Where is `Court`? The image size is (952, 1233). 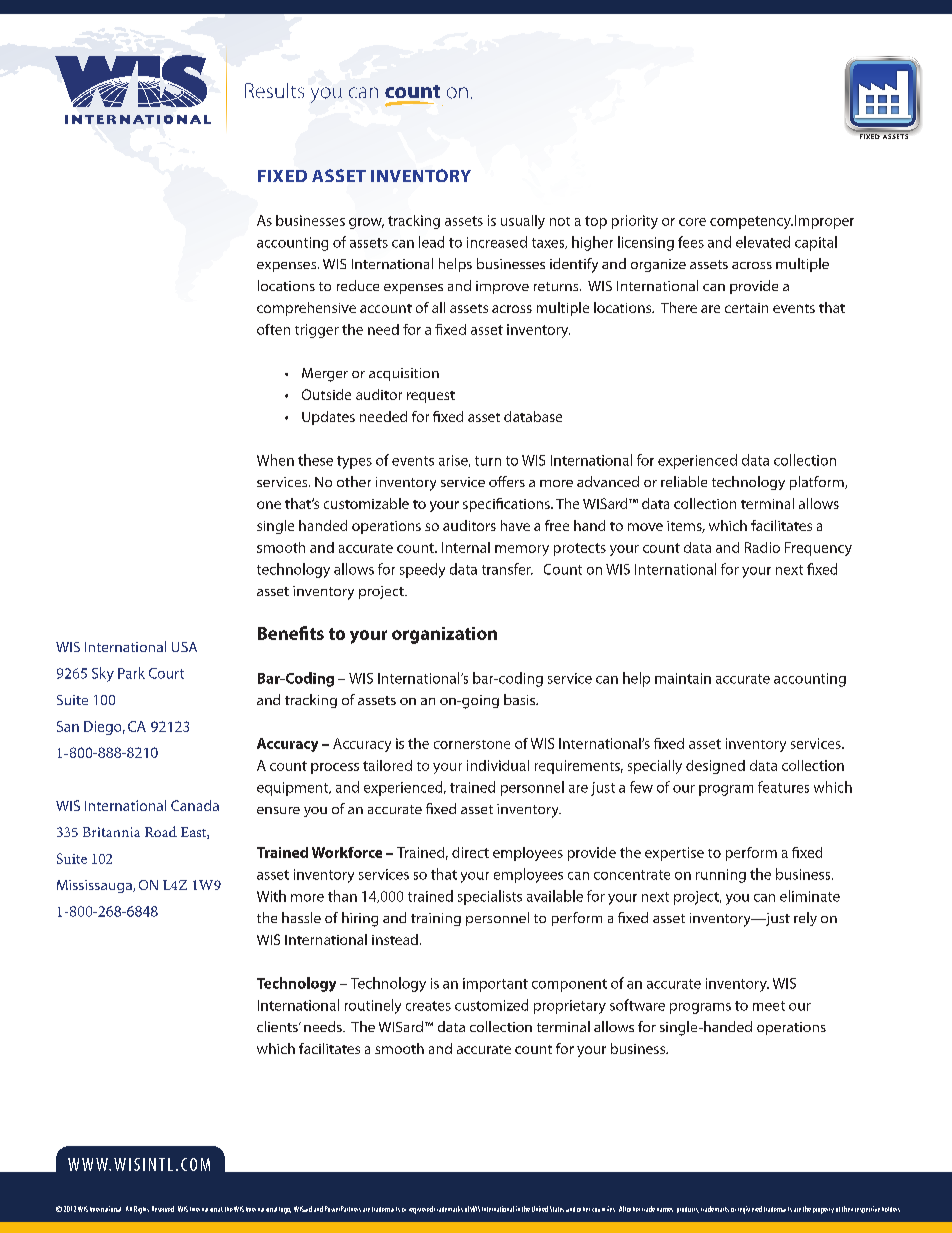 Court is located at coordinates (166, 673).
